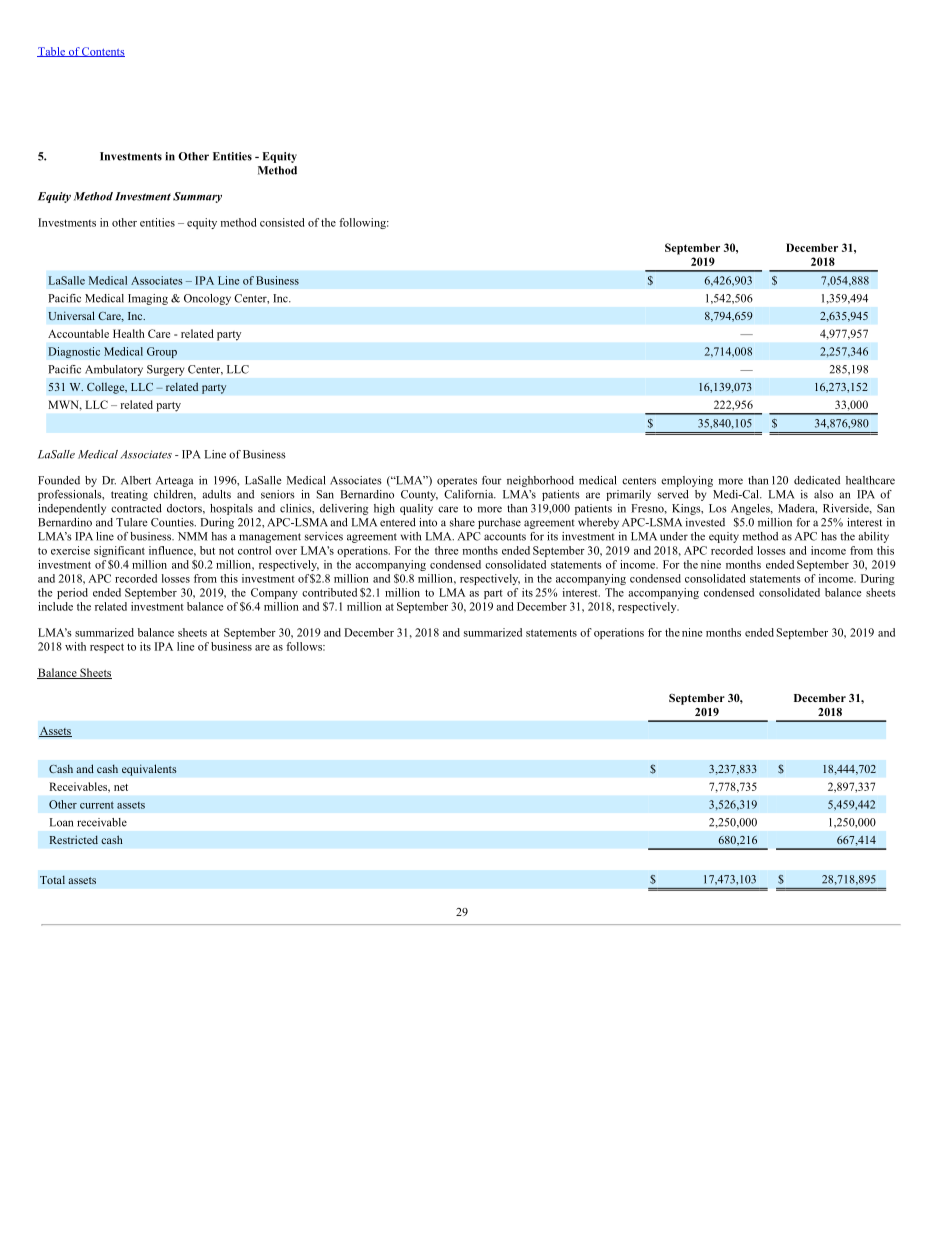 Image resolution: width=952 pixels, height=1233 pixels. I want to click on ability, so click(874, 537).
